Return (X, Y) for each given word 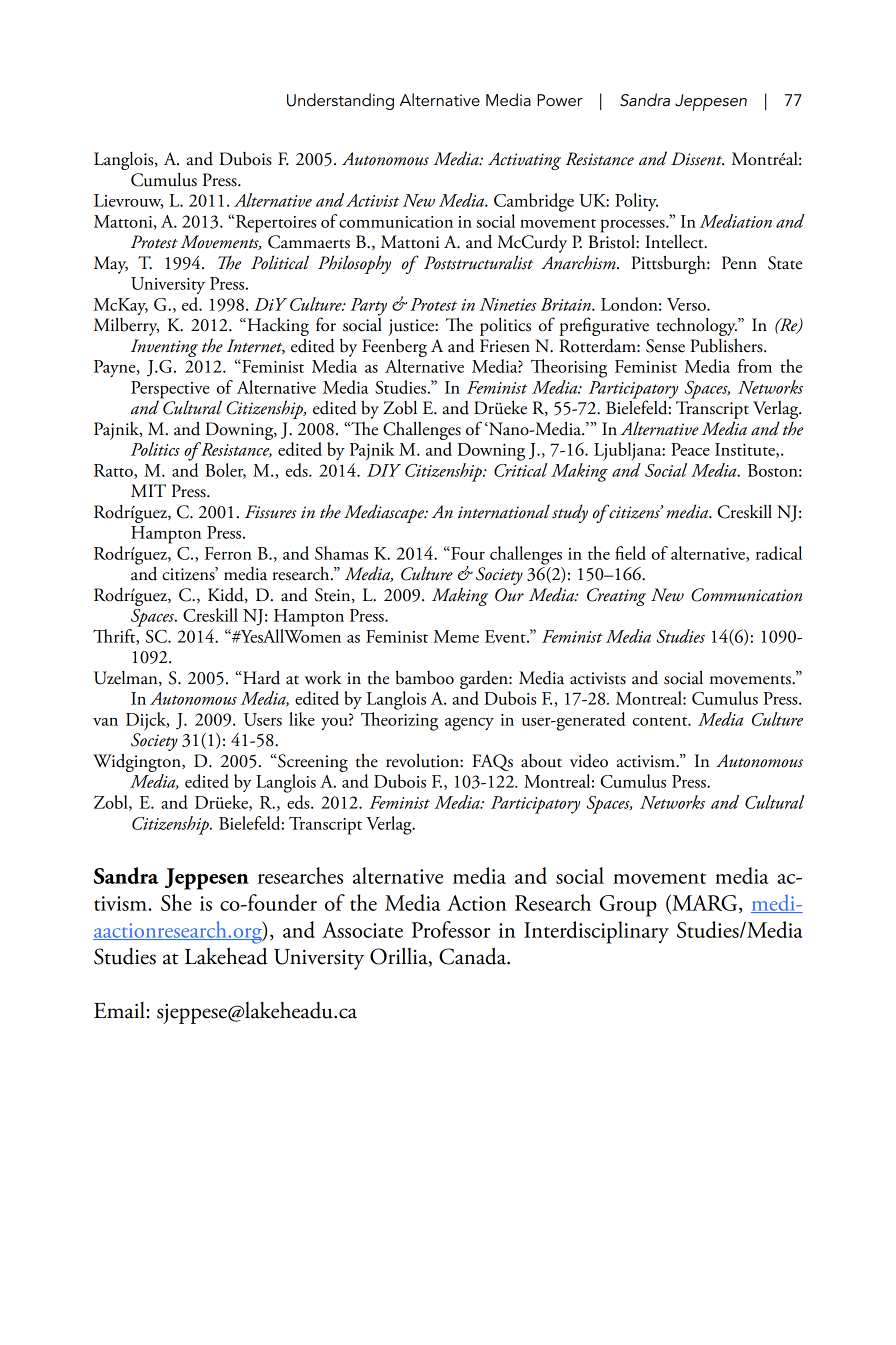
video (589, 761)
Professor (451, 929)
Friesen (505, 346)
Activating (524, 161)
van (105, 721)
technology (696, 328)
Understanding (340, 101)
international (504, 511)
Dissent (697, 159)
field (630, 553)
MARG (705, 903)
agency (469, 724)
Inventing (164, 348)
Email (120, 1010)
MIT (148, 490)
